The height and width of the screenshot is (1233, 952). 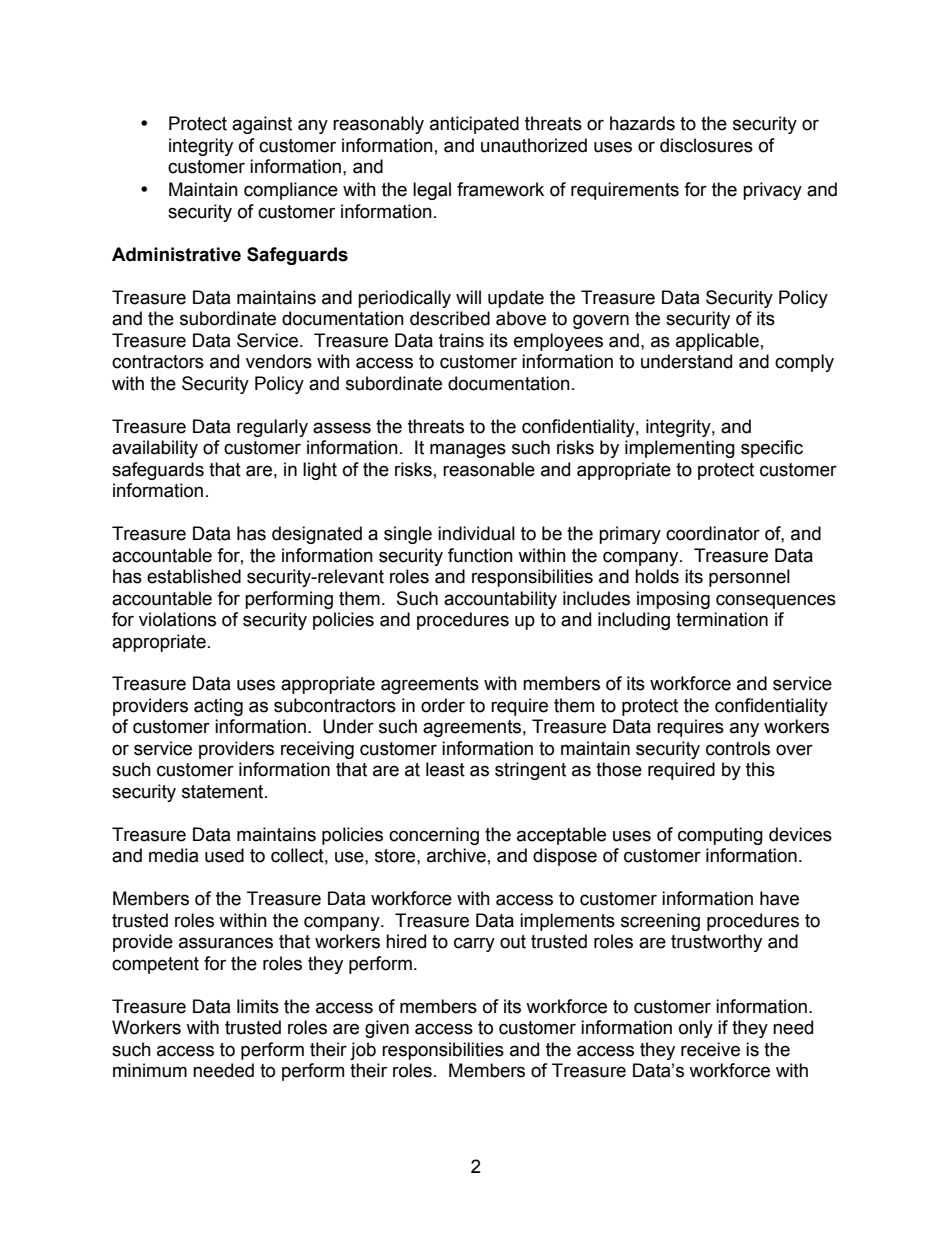 What do you see at coordinates (474, 125) in the screenshot?
I see `anticipated` at bounding box center [474, 125].
